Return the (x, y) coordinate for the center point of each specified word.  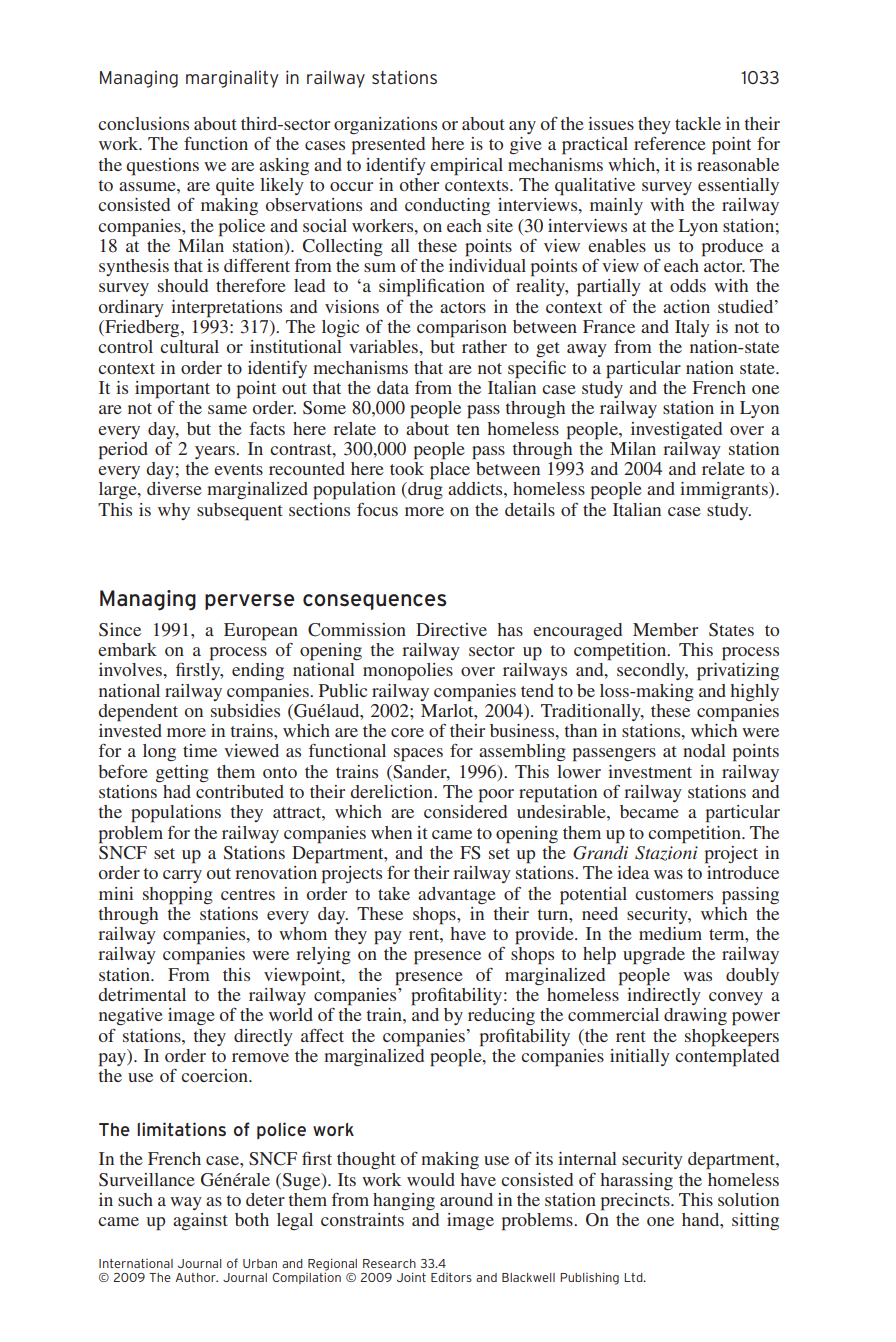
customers (674, 894)
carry (182, 876)
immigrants (725, 490)
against (200, 1222)
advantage (457, 895)
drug (424, 491)
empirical (466, 167)
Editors (451, 1277)
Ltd (634, 1277)
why (174, 511)
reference (670, 143)
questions (162, 167)
